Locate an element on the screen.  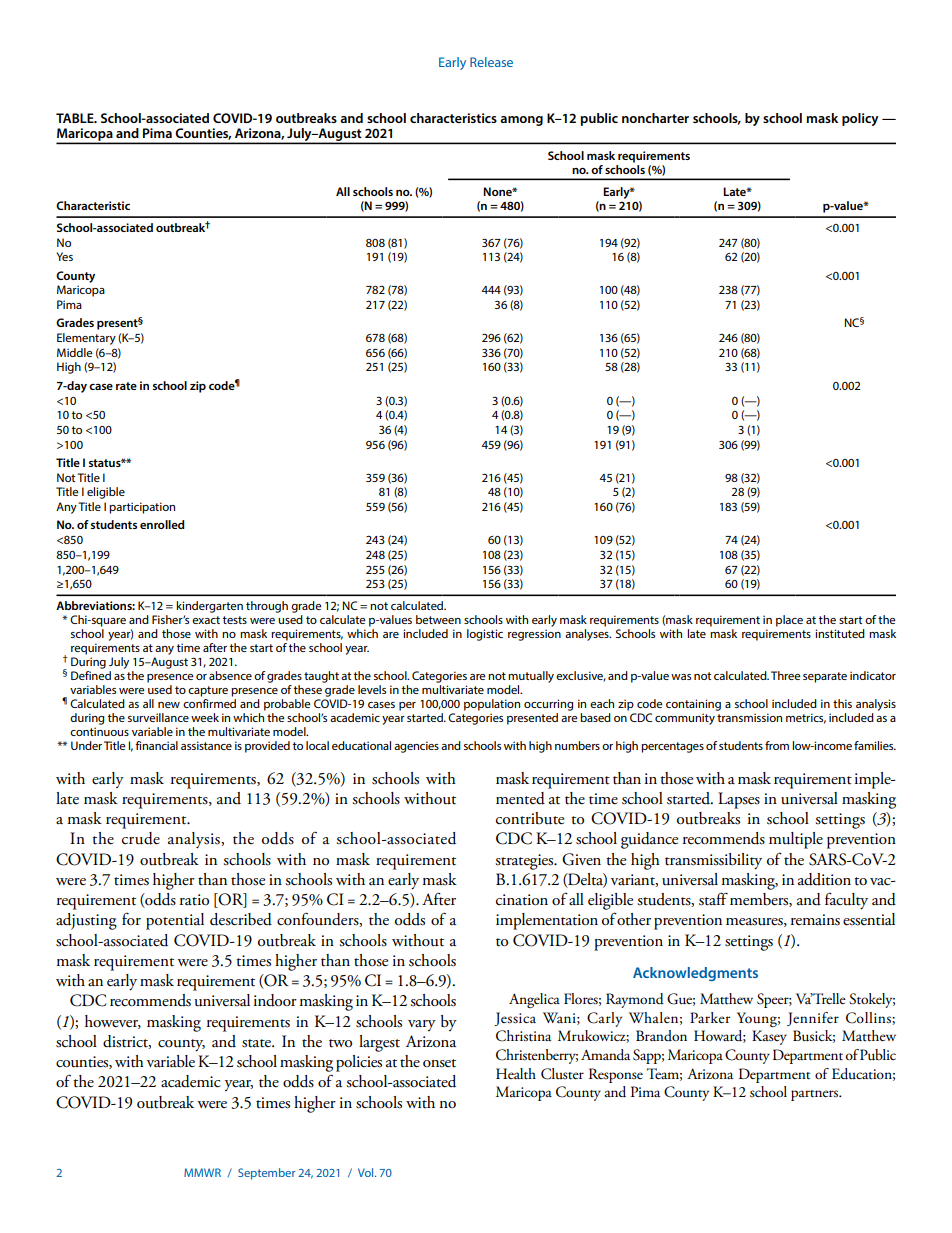
Release is located at coordinates (491, 62).
